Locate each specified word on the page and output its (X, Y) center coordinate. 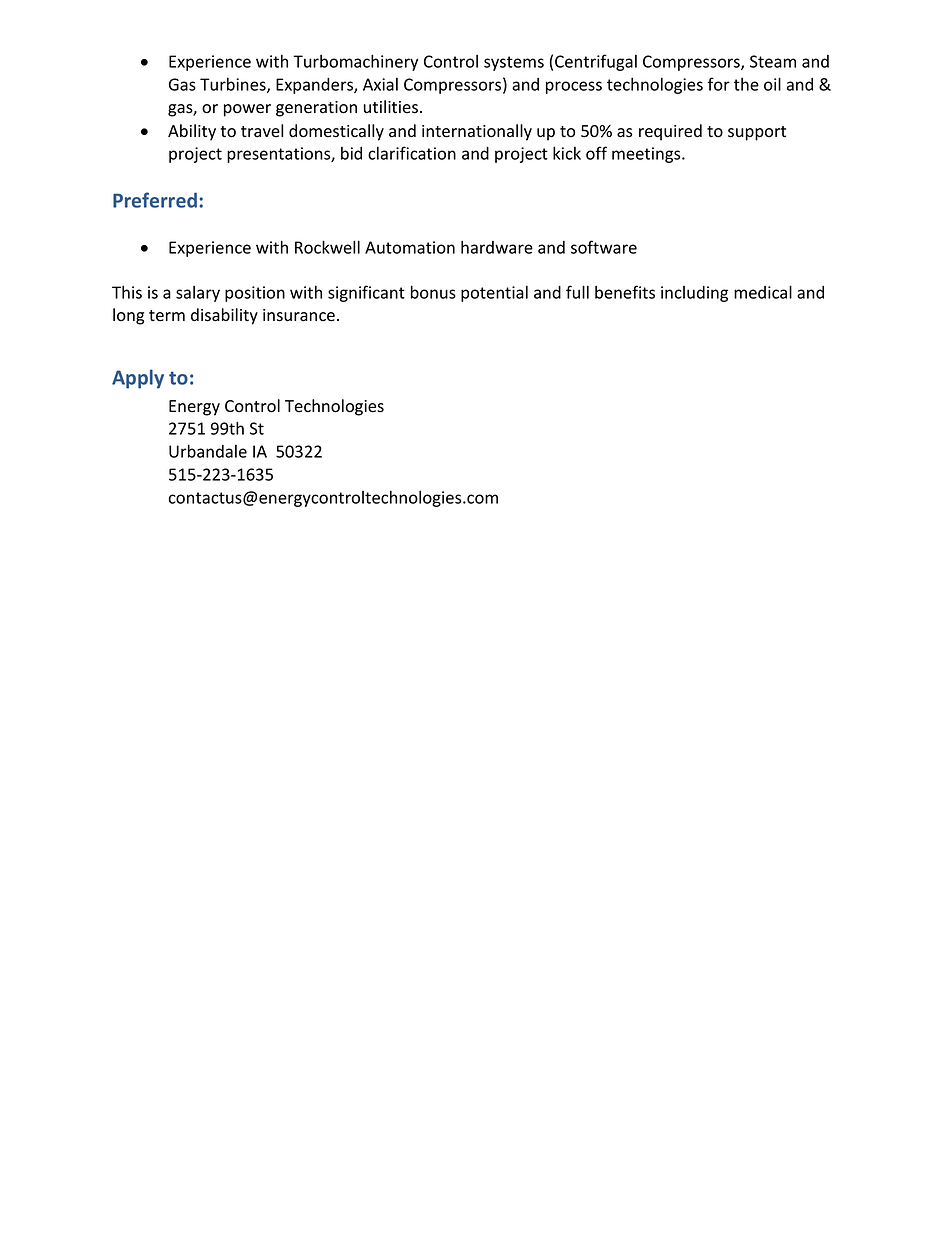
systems (514, 63)
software (604, 247)
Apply (138, 379)
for (719, 84)
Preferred (155, 200)
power (247, 110)
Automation (410, 247)
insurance (299, 315)
